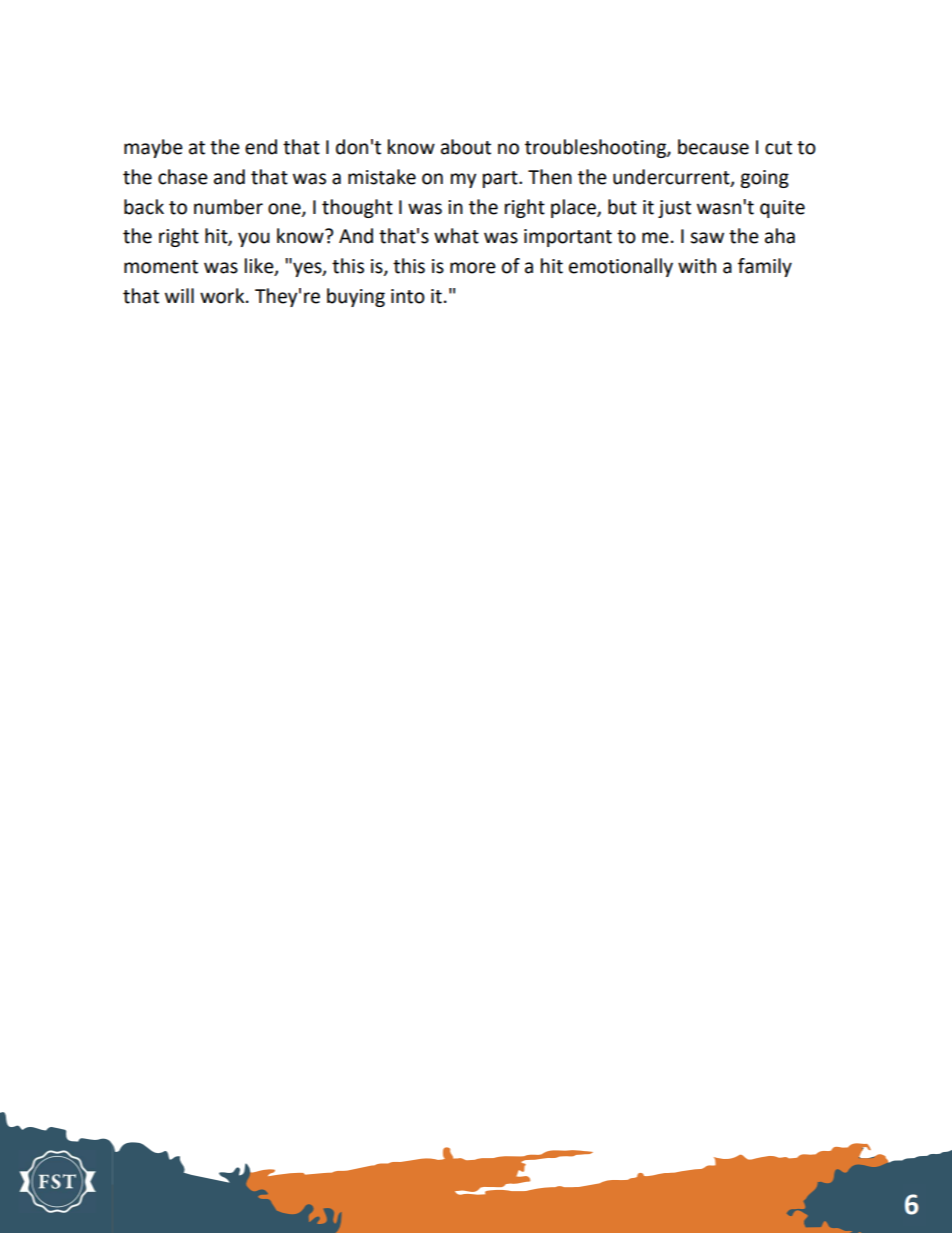  What do you see at coordinates (765, 267) in the image?
I see `family` at bounding box center [765, 267].
